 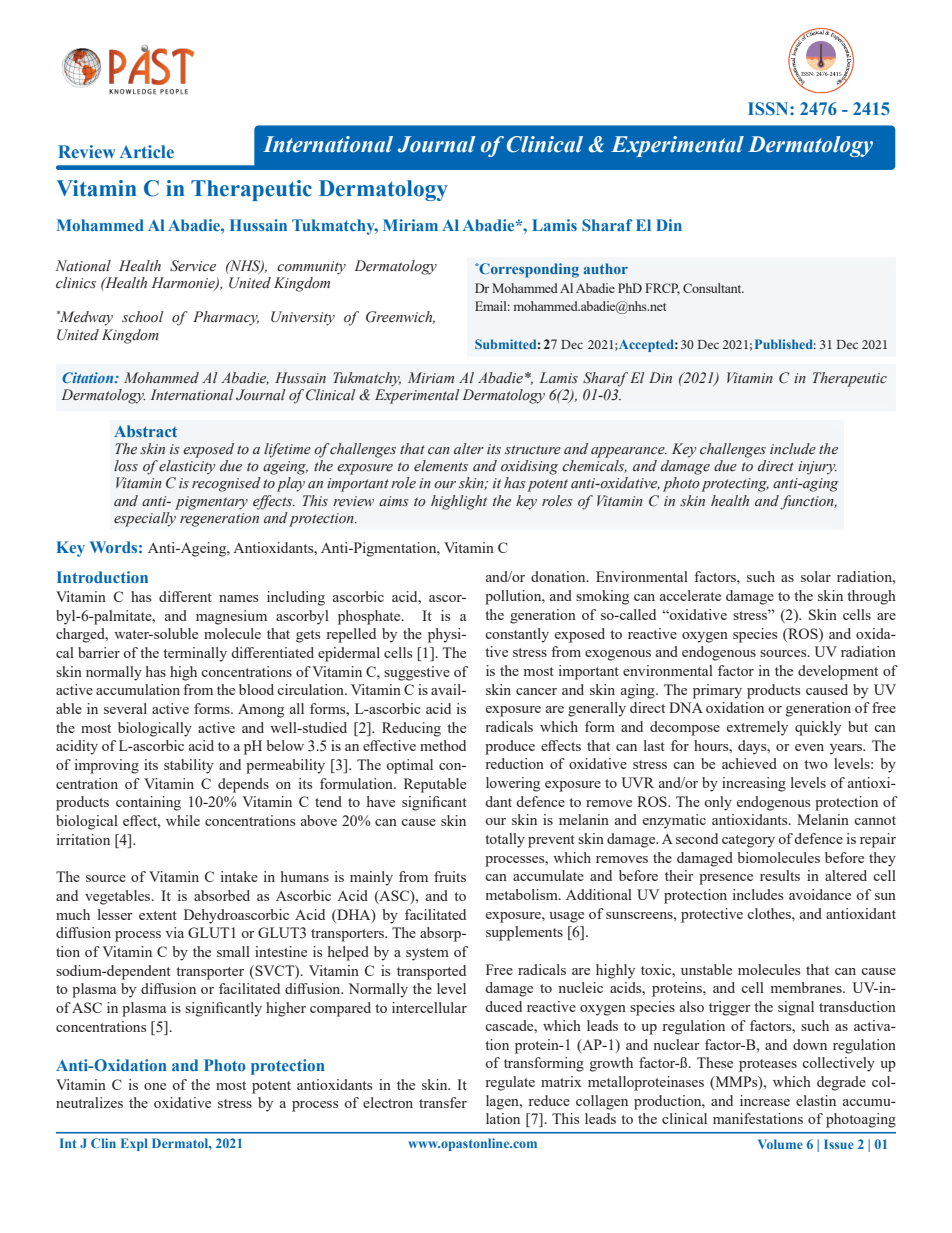 What do you see at coordinates (147, 151) in the image?
I see `Article` at bounding box center [147, 151].
